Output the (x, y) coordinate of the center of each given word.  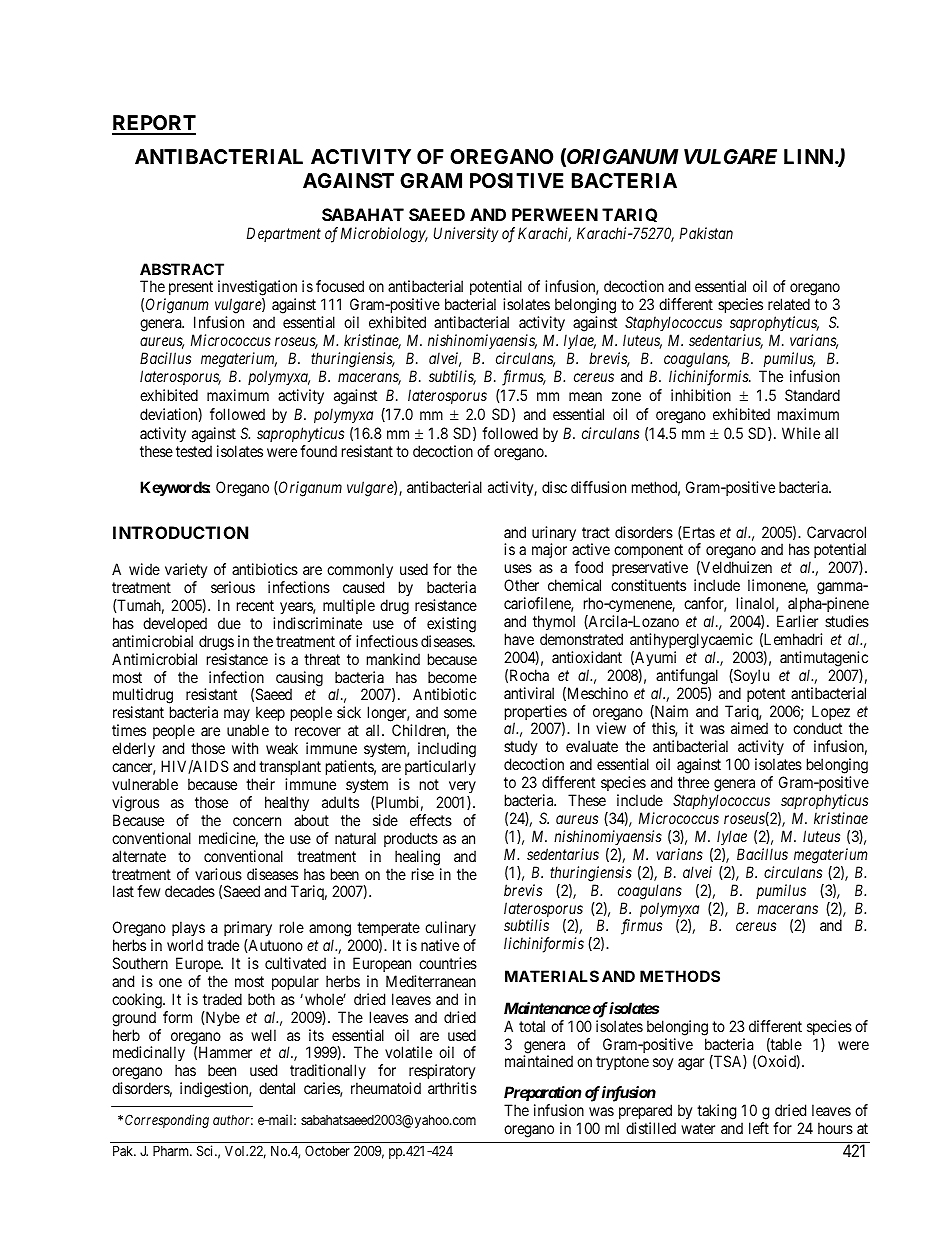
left (759, 1128)
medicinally (149, 1055)
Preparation (542, 1093)
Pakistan (706, 233)
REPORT (154, 124)
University (466, 234)
